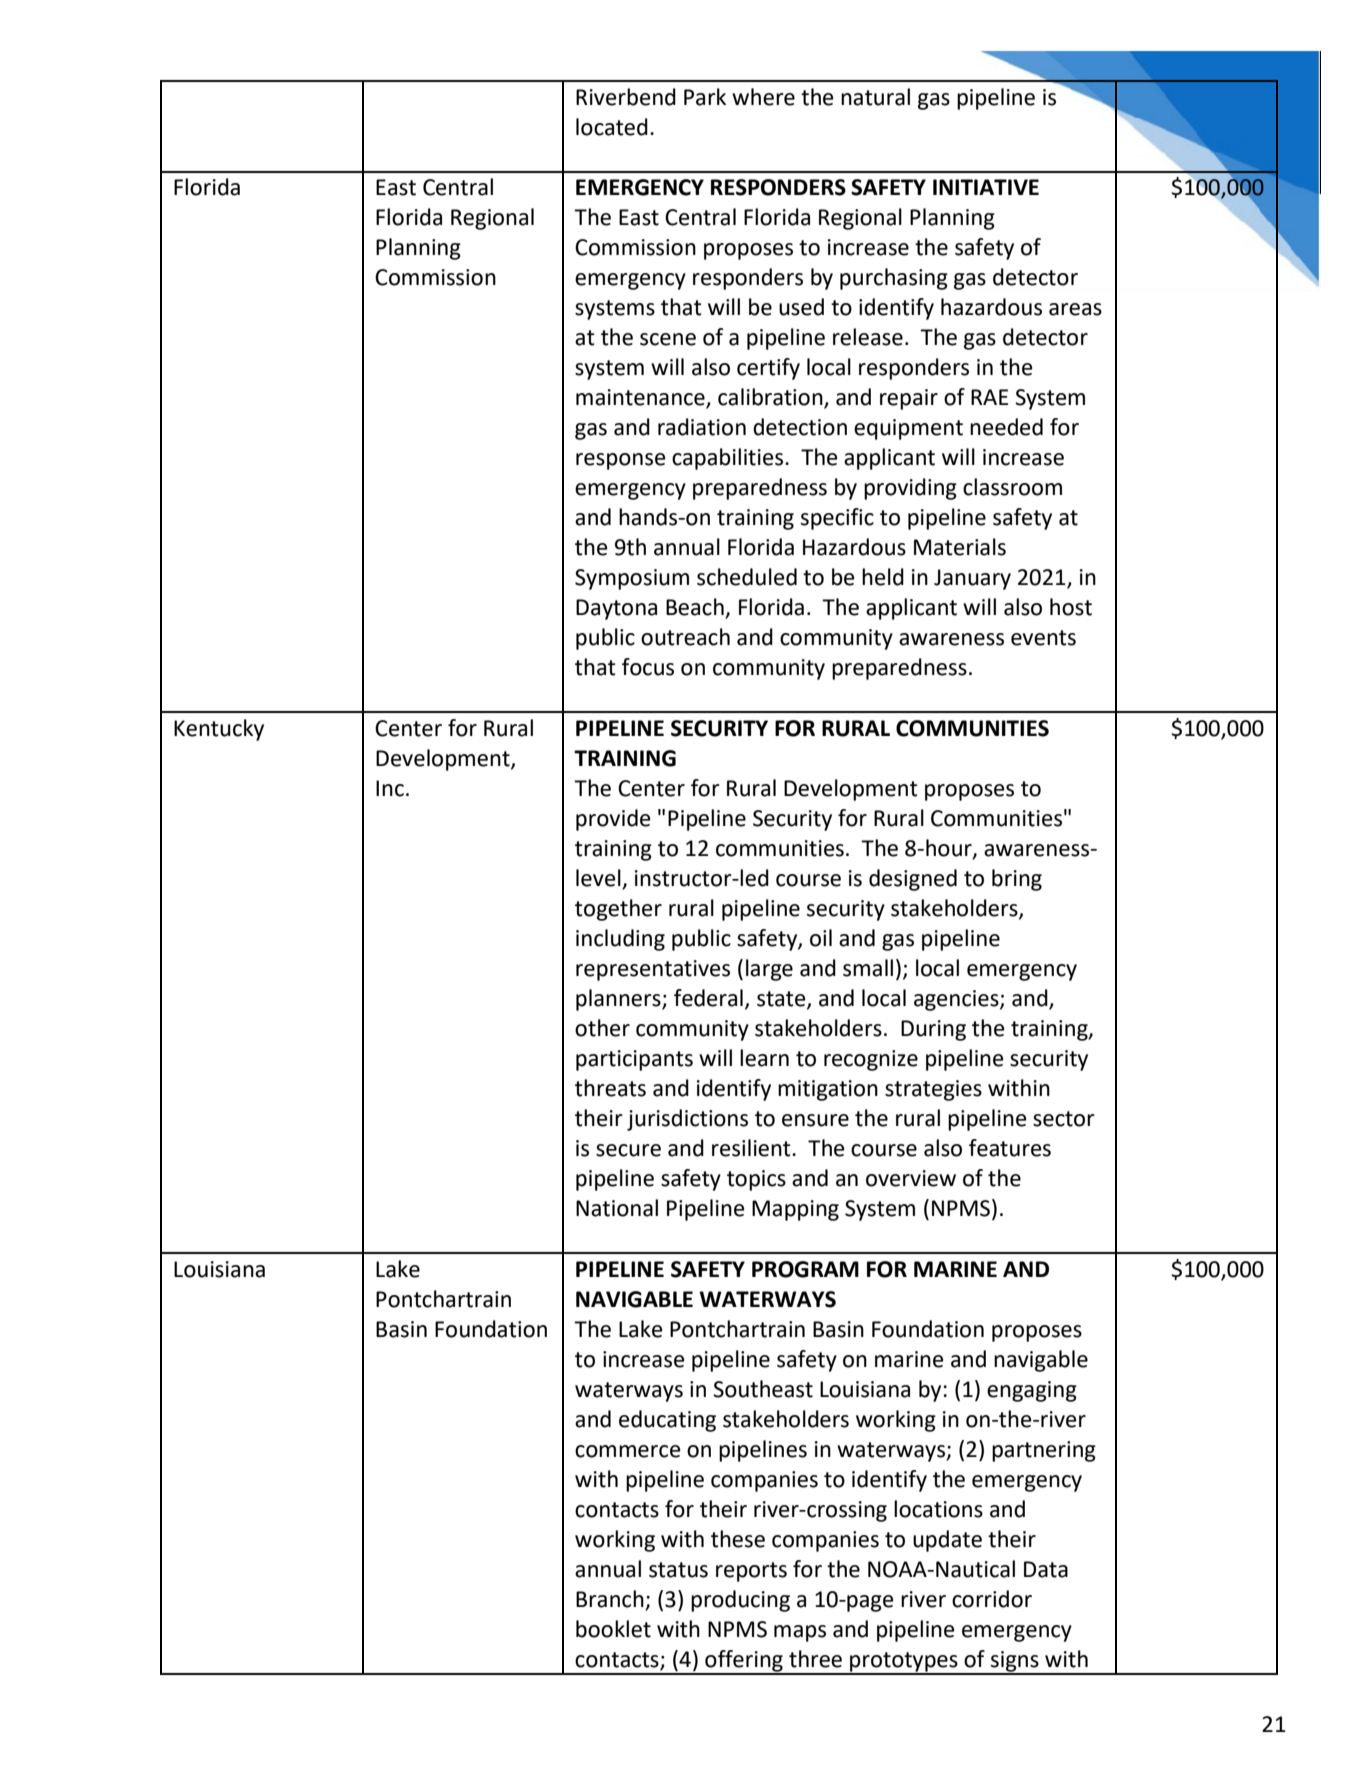 The width and height of the image is (1367, 1769). What do you see at coordinates (618, 910) in the image?
I see `together` at bounding box center [618, 910].
